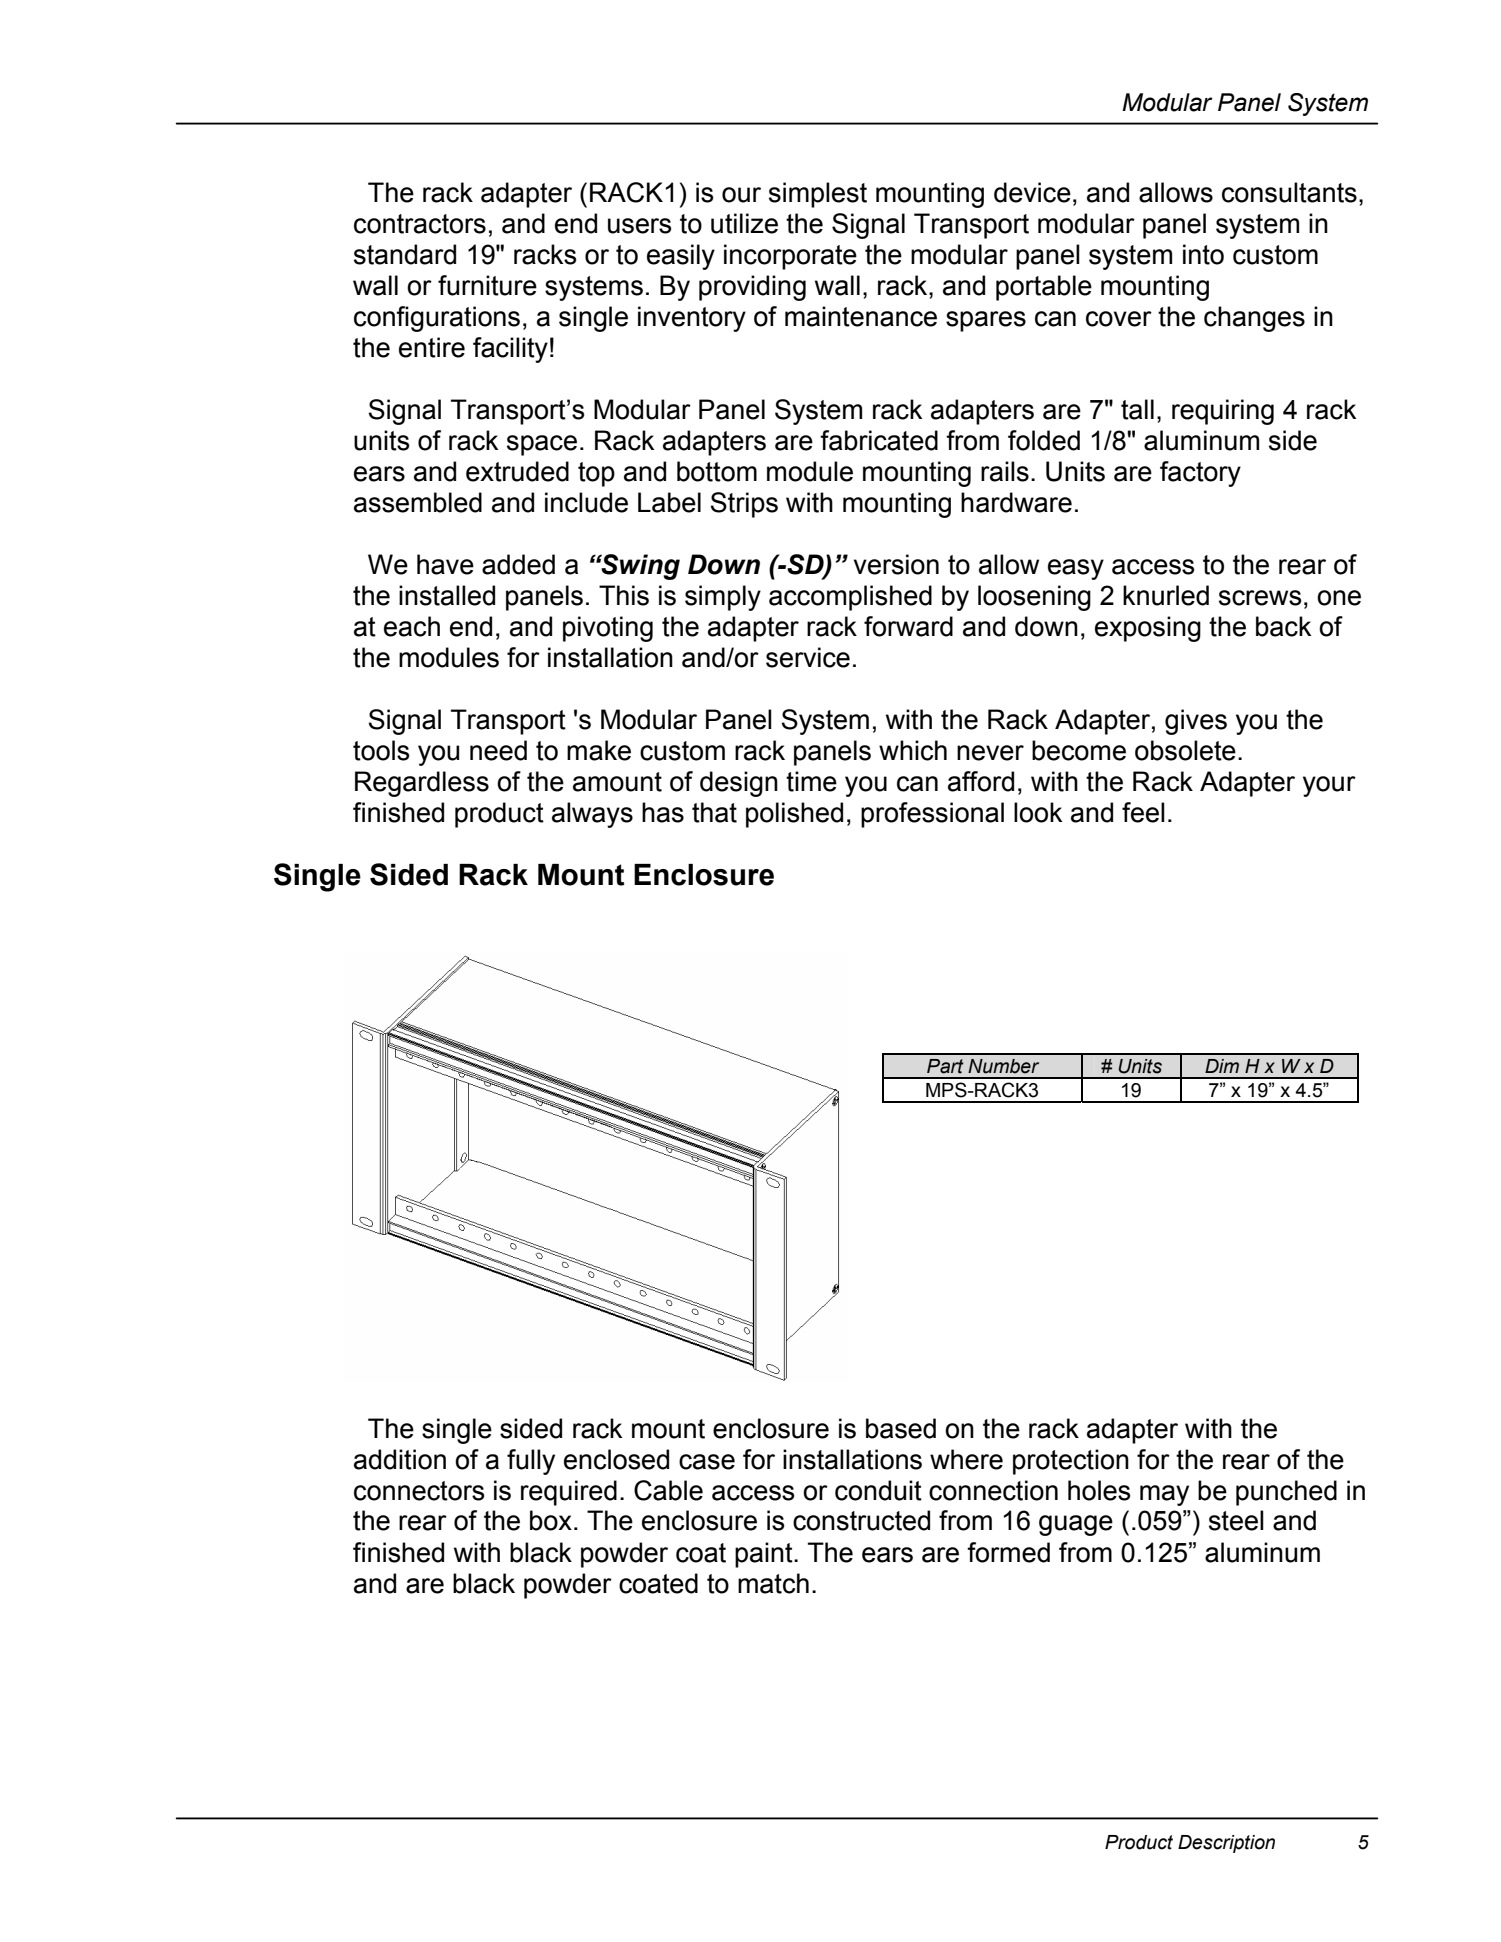 The height and width of the screenshot is (1942, 1501). I want to click on always, so click(592, 815).
